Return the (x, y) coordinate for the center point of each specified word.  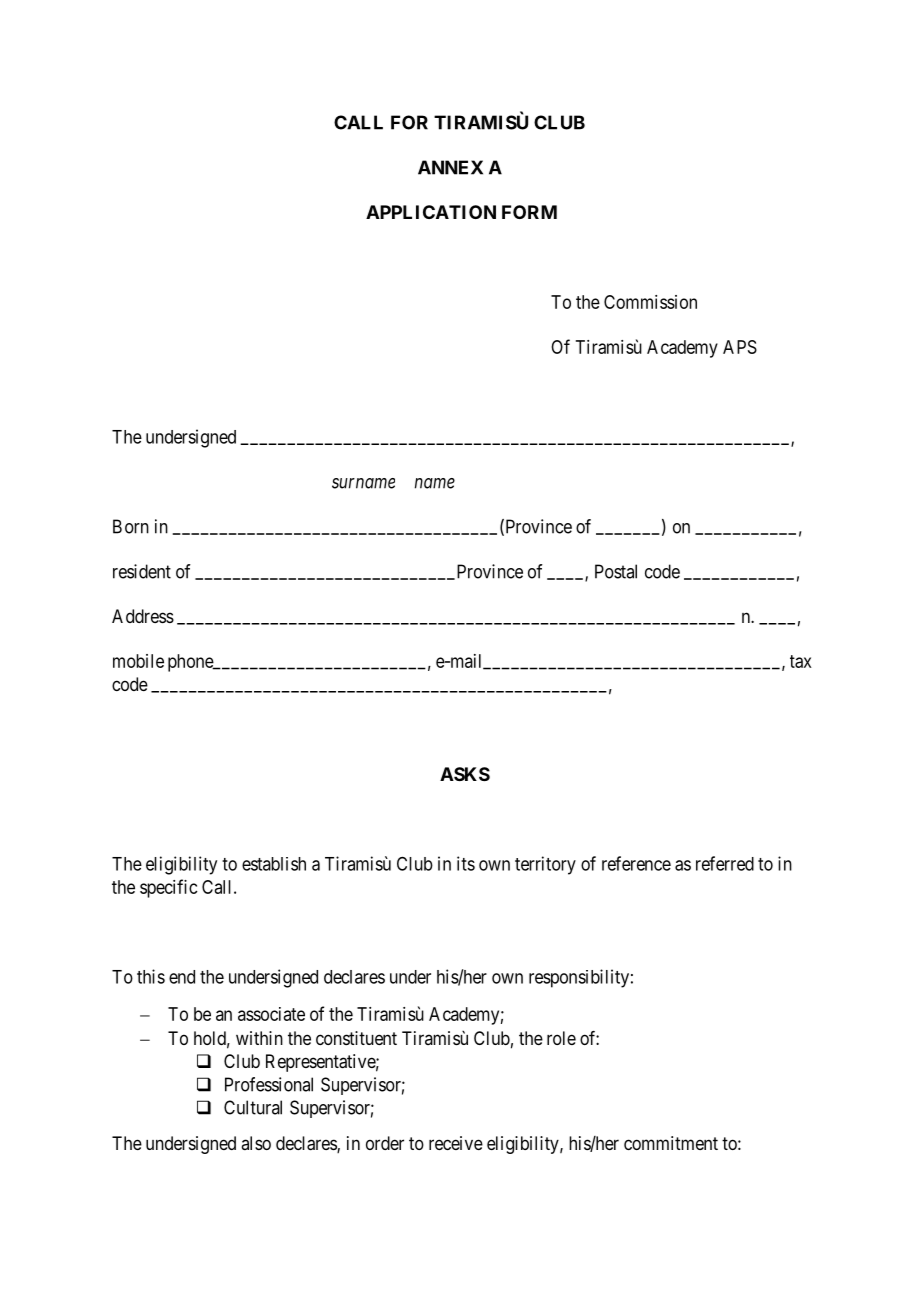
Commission (650, 302)
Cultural (253, 1107)
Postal (616, 571)
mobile (138, 661)
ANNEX (450, 167)
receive (456, 1143)
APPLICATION (431, 212)
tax (801, 661)
